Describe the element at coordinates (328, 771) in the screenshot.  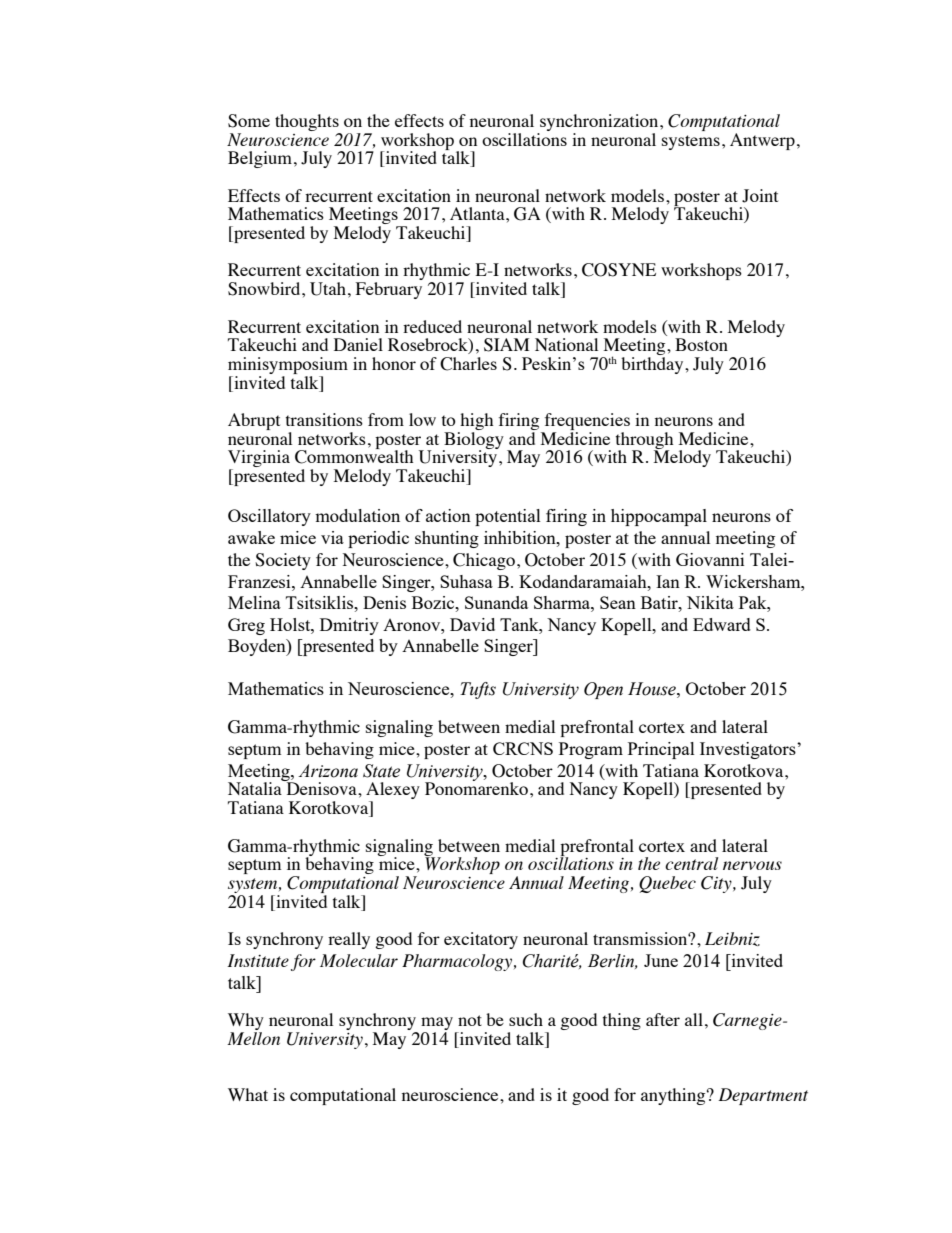
I see `Arizona` at that location.
